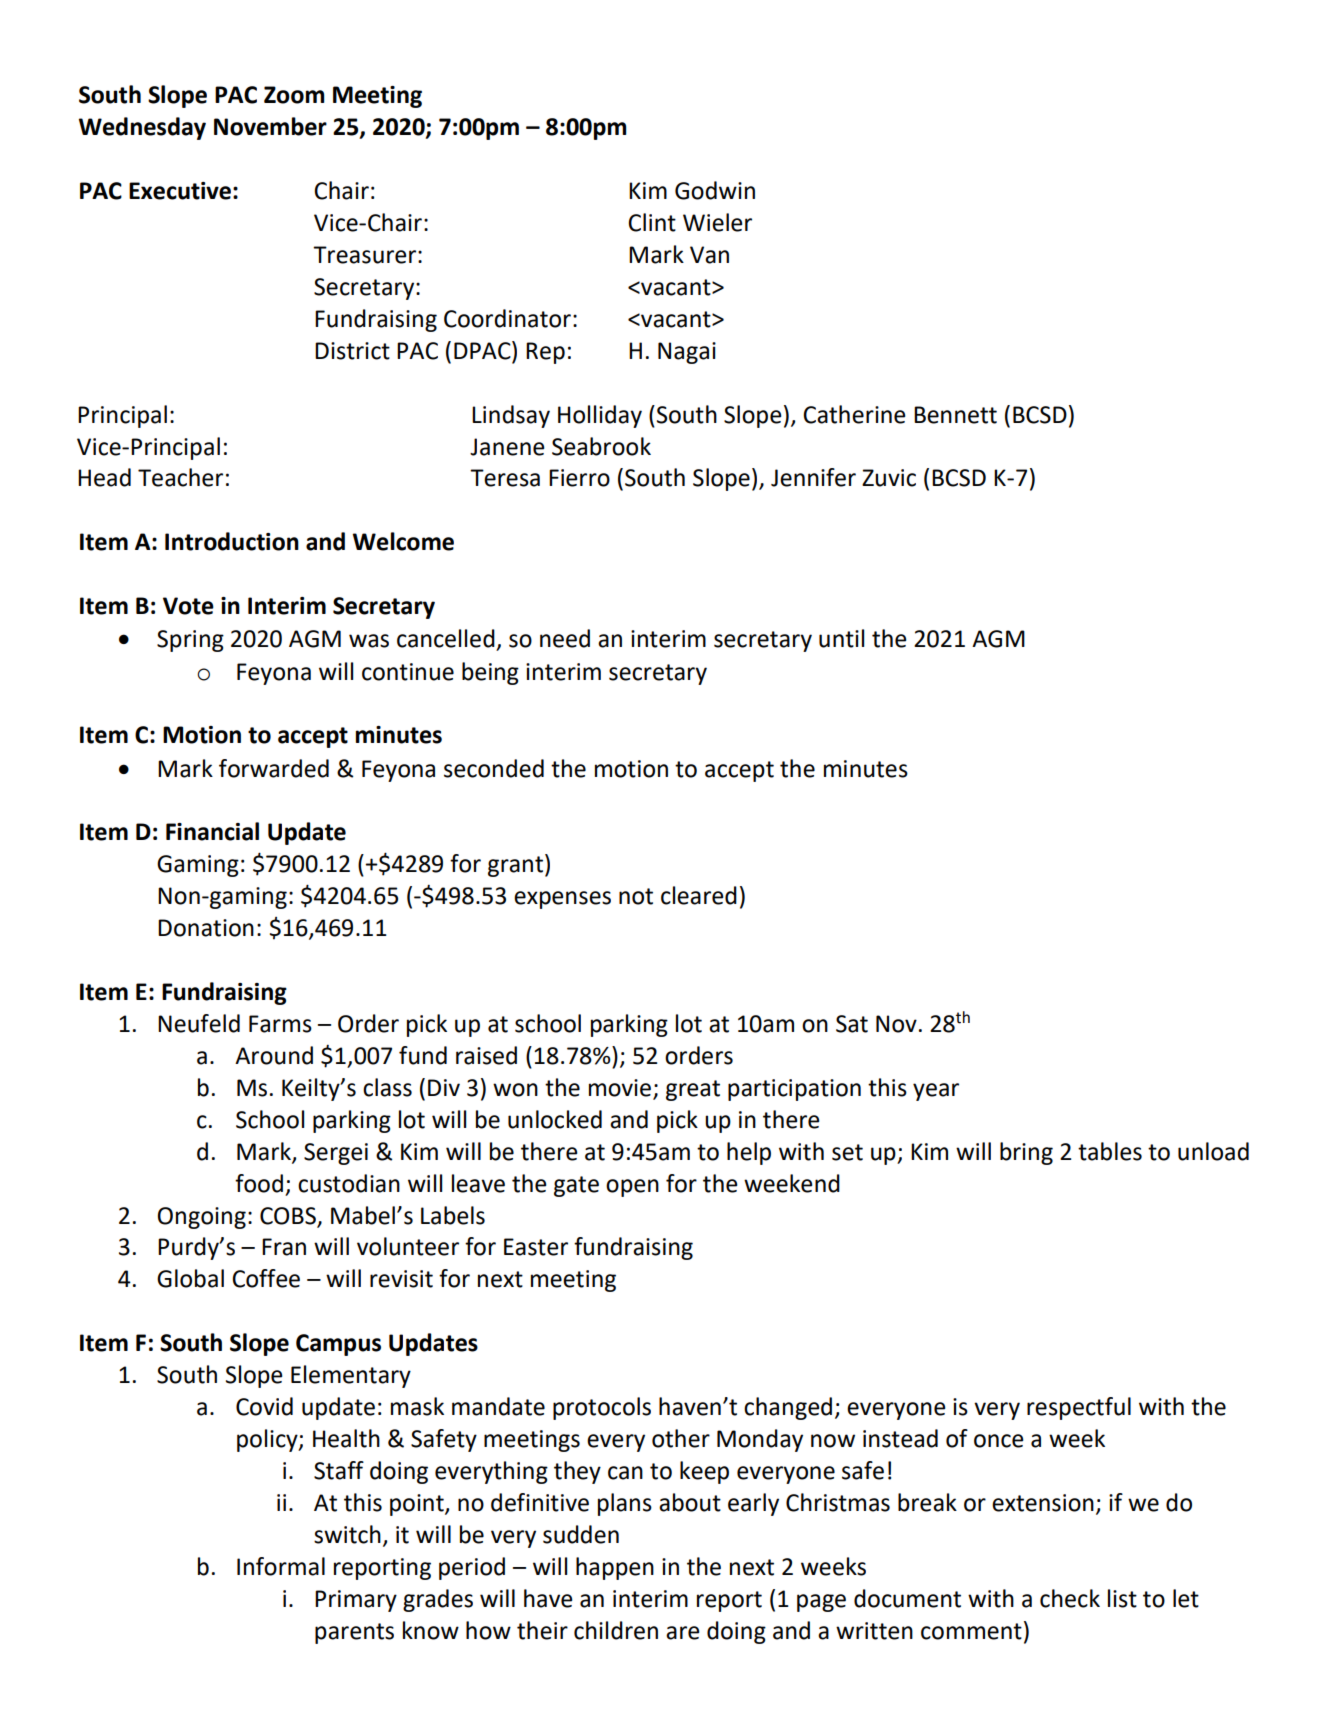 The width and height of the image is (1334, 1726). I want to click on Informal, so click(281, 1566).
